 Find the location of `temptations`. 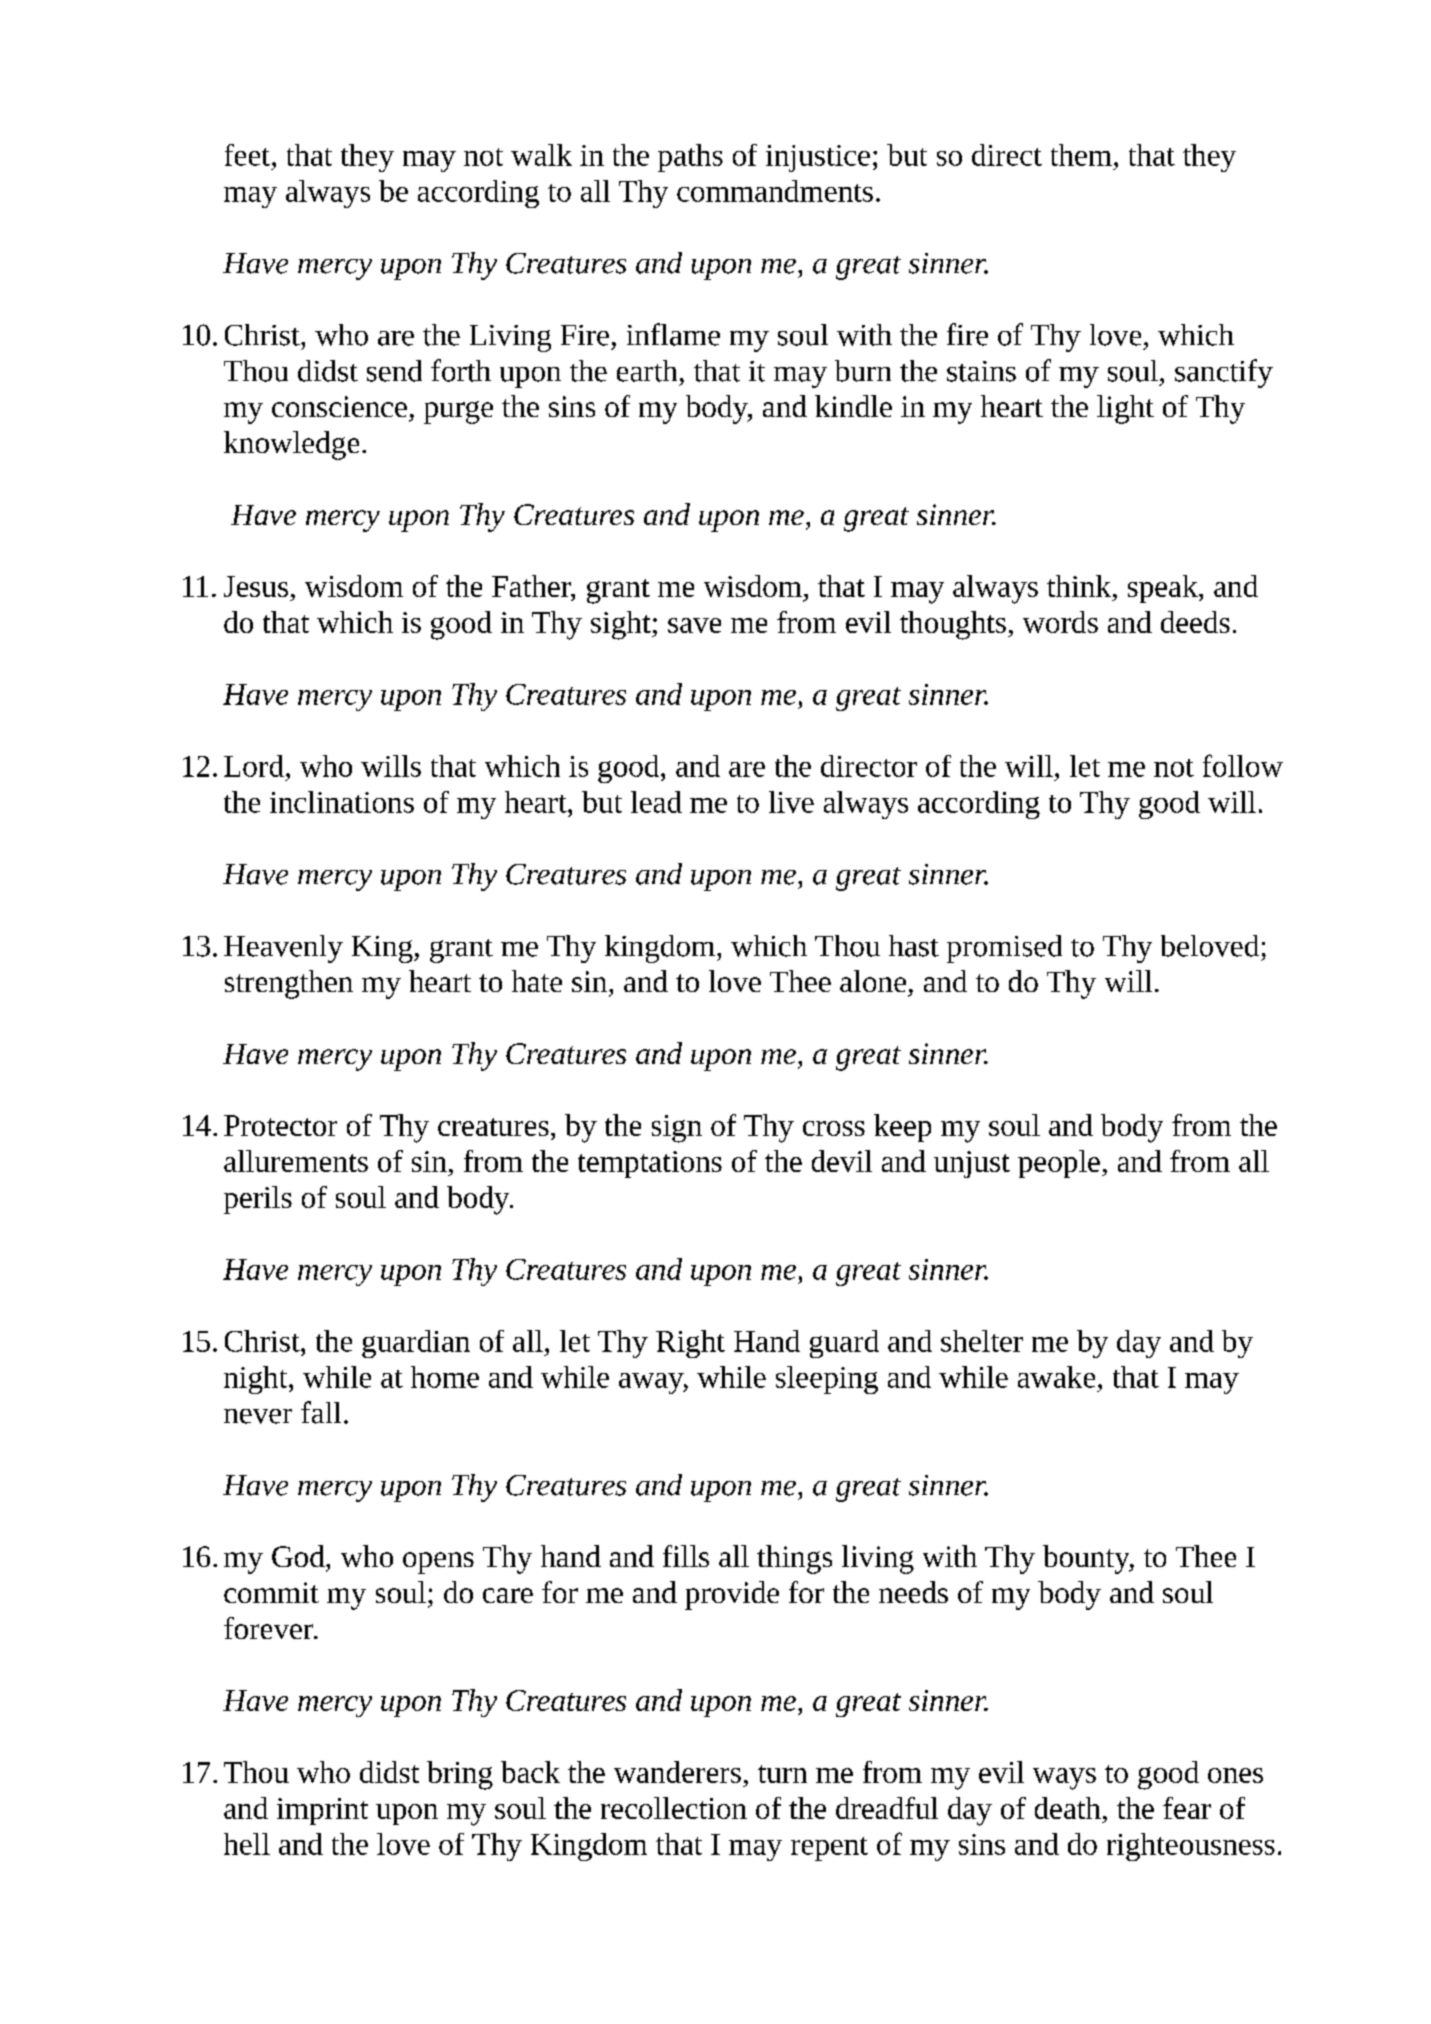

temptations is located at coordinates (650, 1164).
